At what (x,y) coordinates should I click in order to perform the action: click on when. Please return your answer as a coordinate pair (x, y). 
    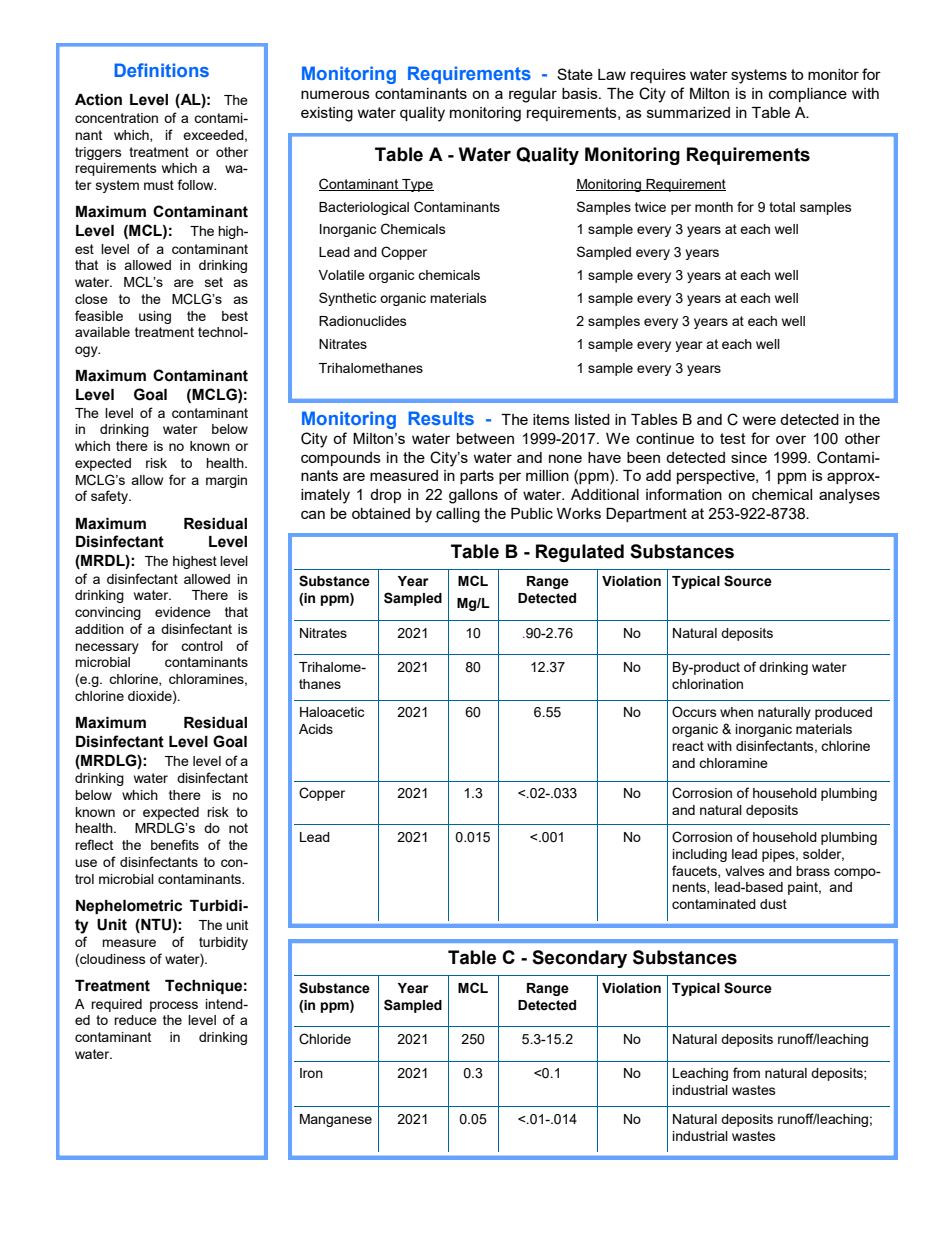
    Looking at the image, I should click on (736, 712).
